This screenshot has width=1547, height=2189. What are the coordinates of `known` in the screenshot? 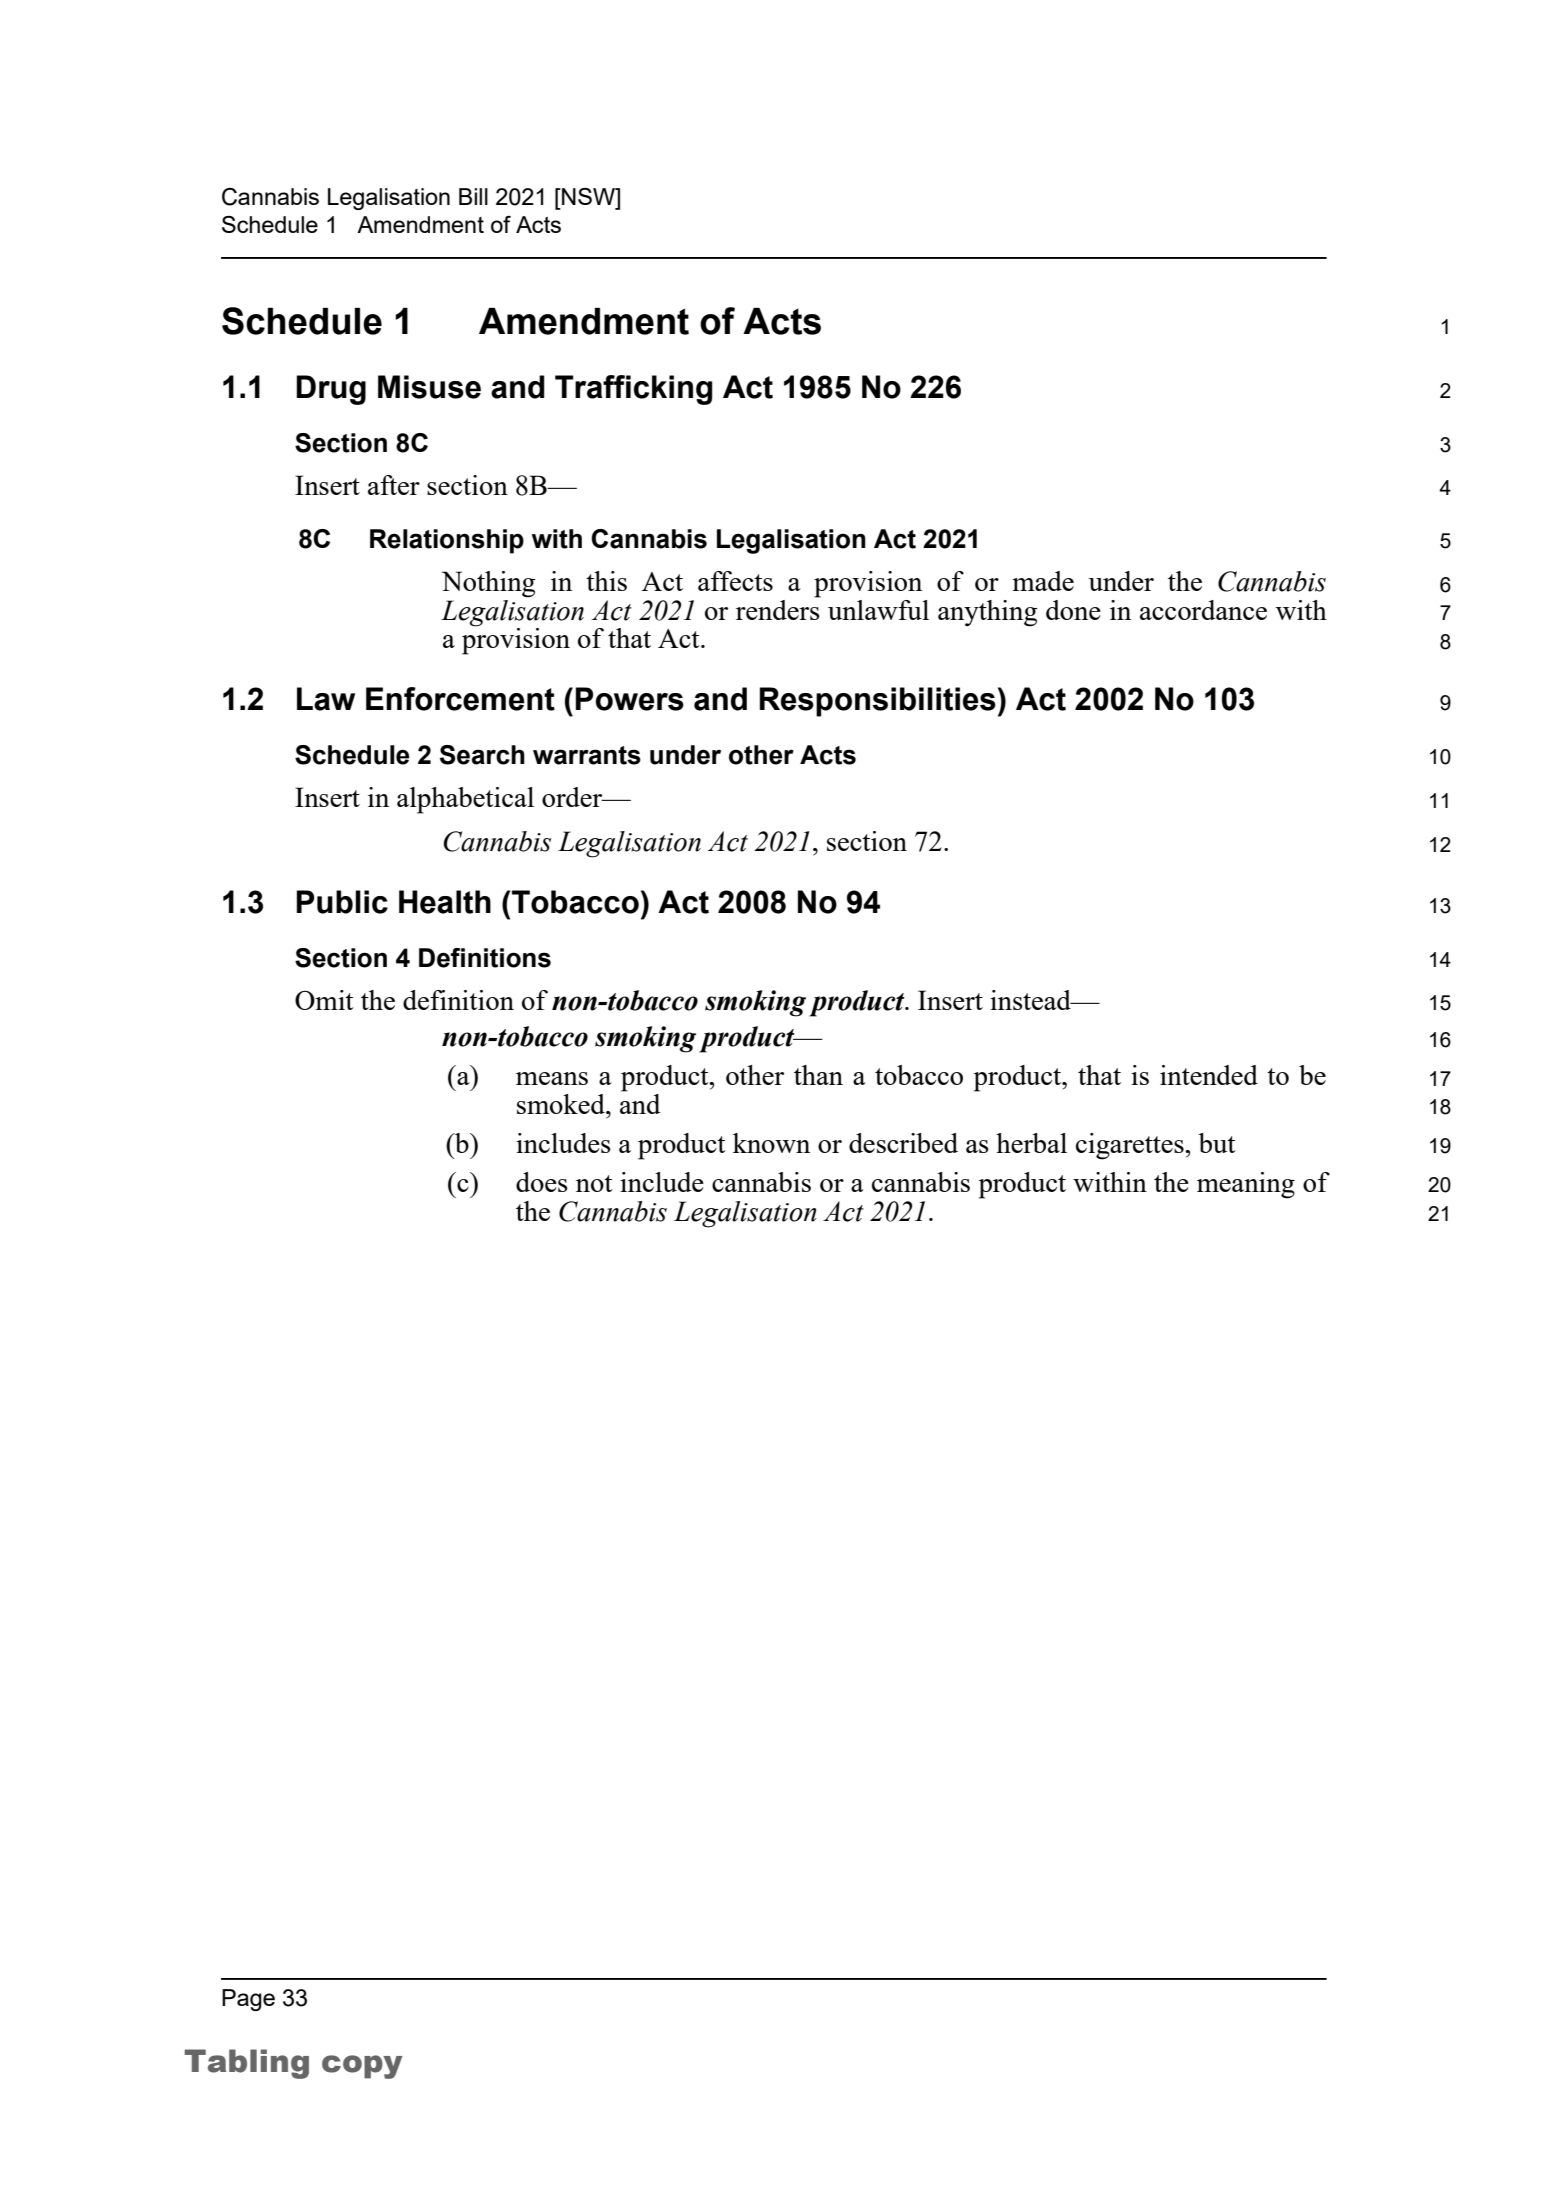 It's located at (771, 1143).
